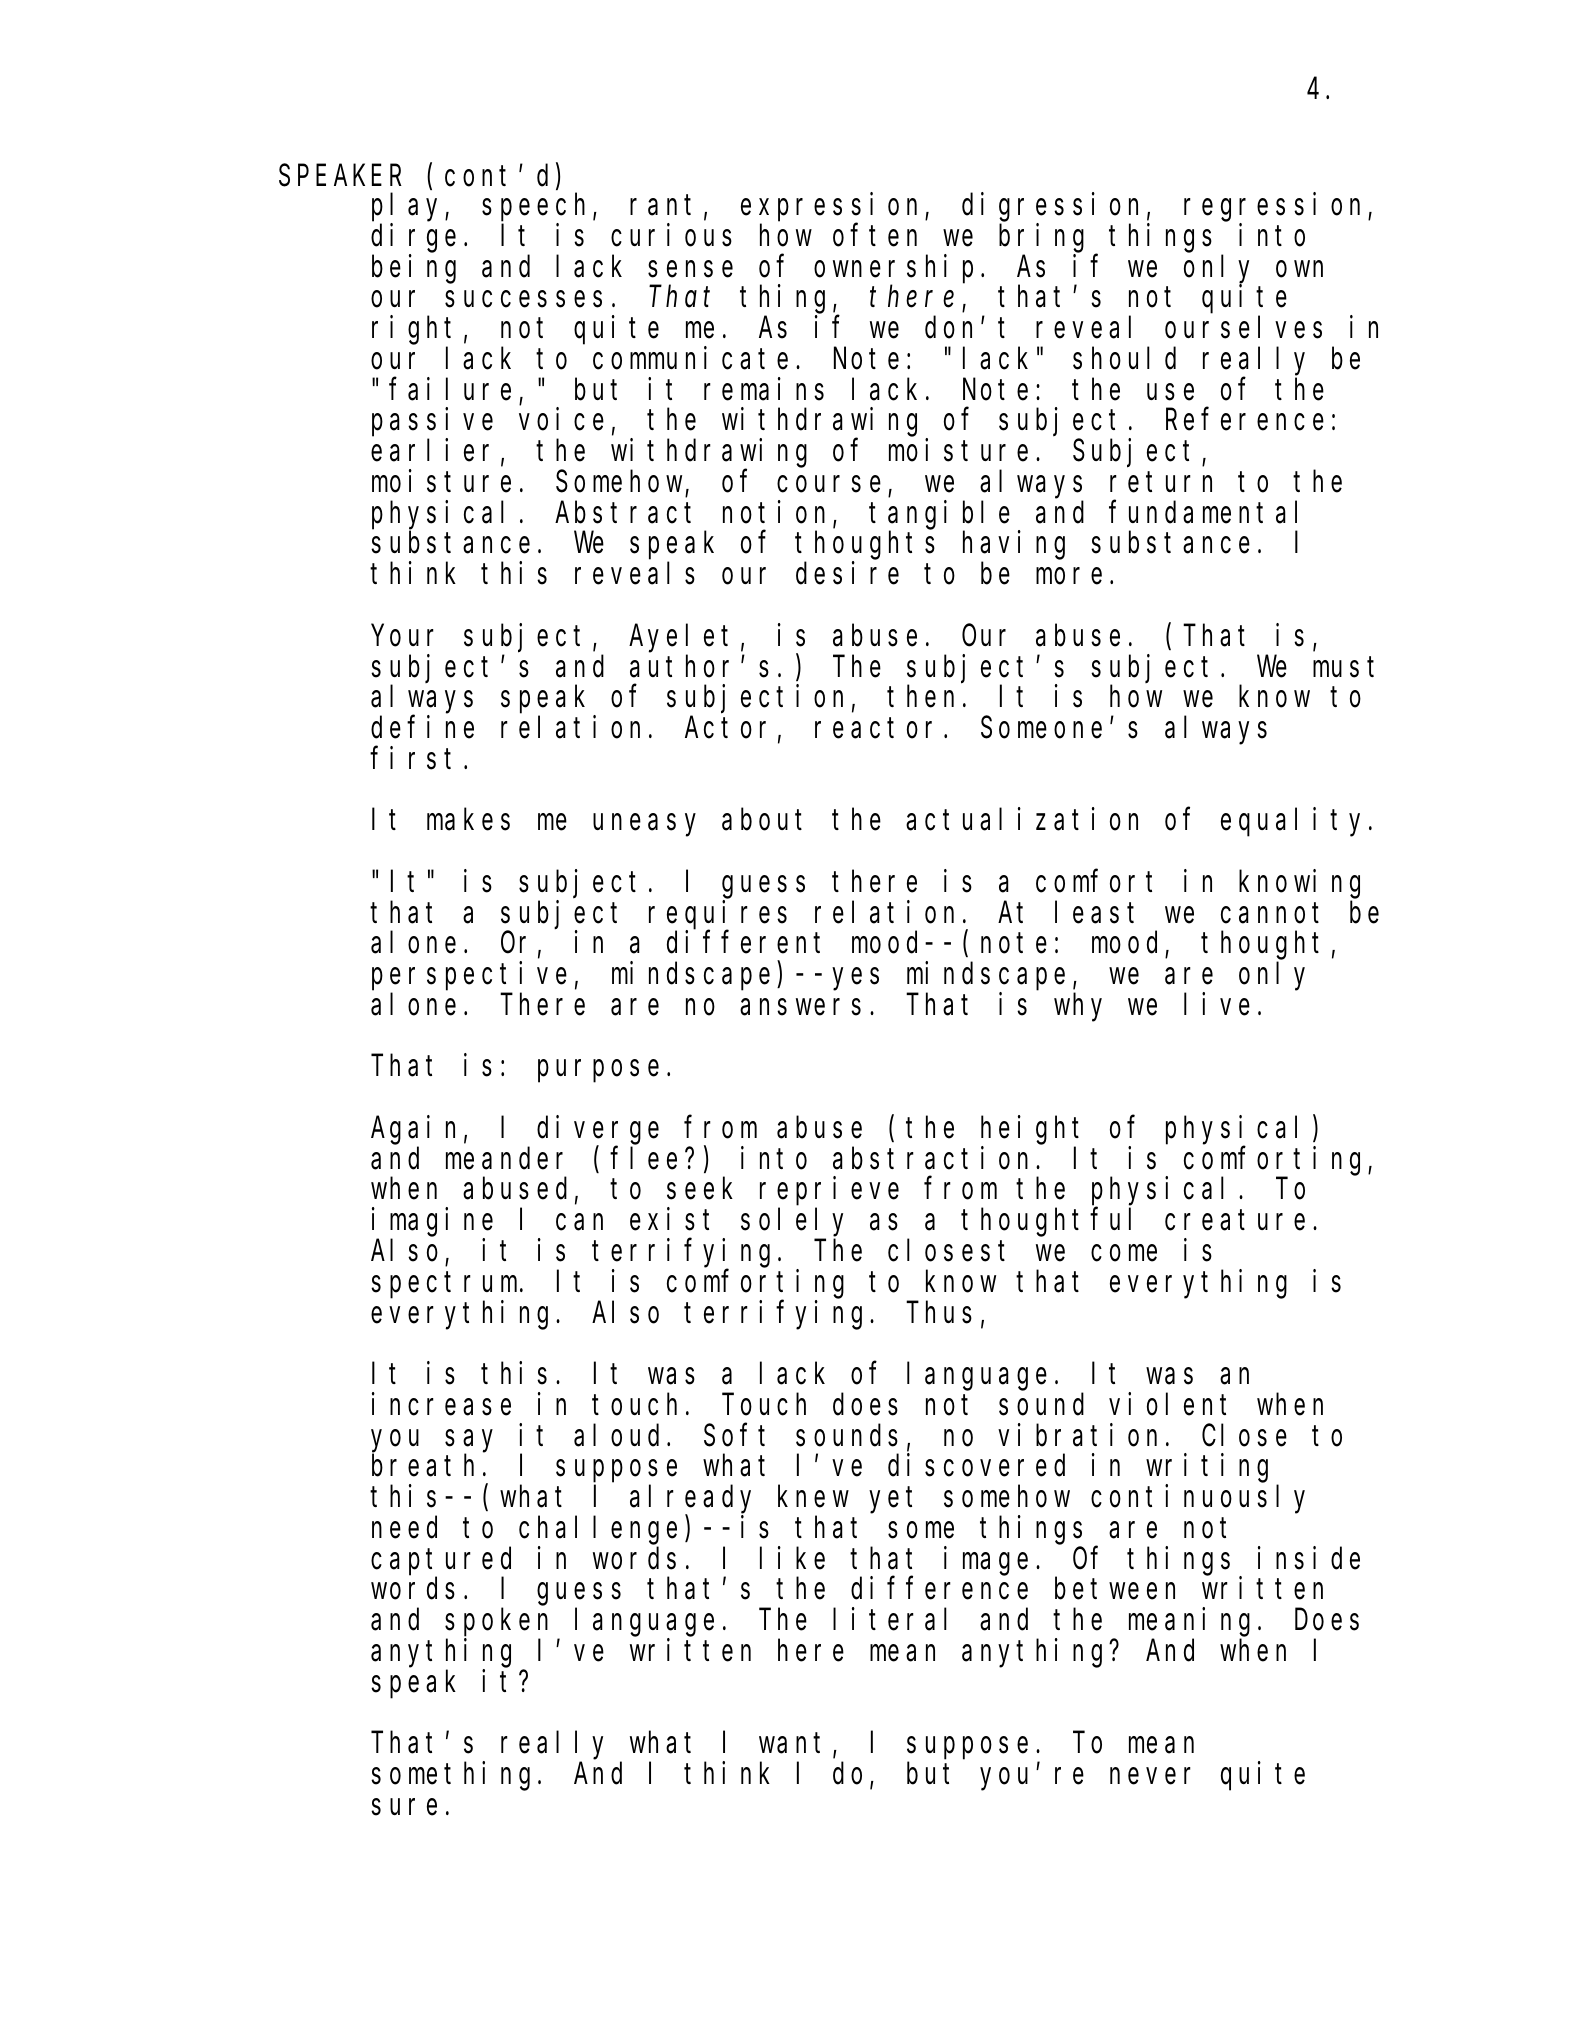  Describe the element at coordinates (893, 269) in the screenshot. I see `ownership` at that location.
